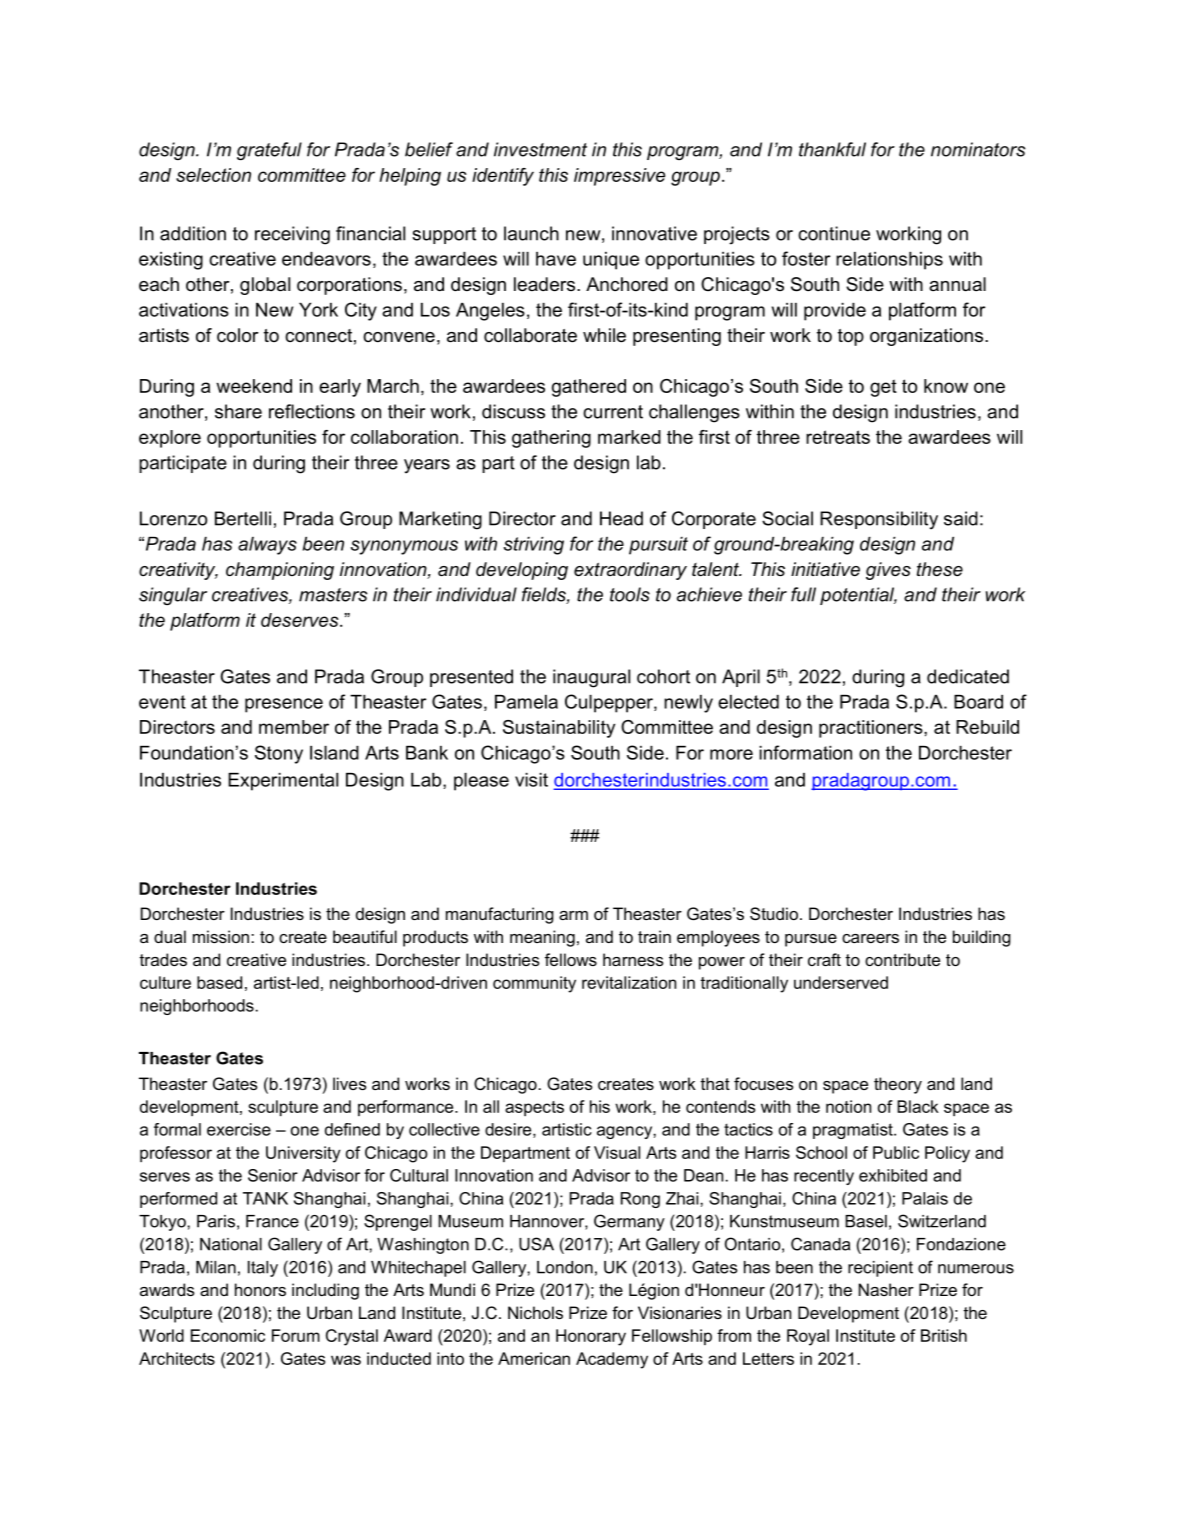 The height and width of the screenshot is (1524, 1178). I want to click on selection, so click(213, 175).
